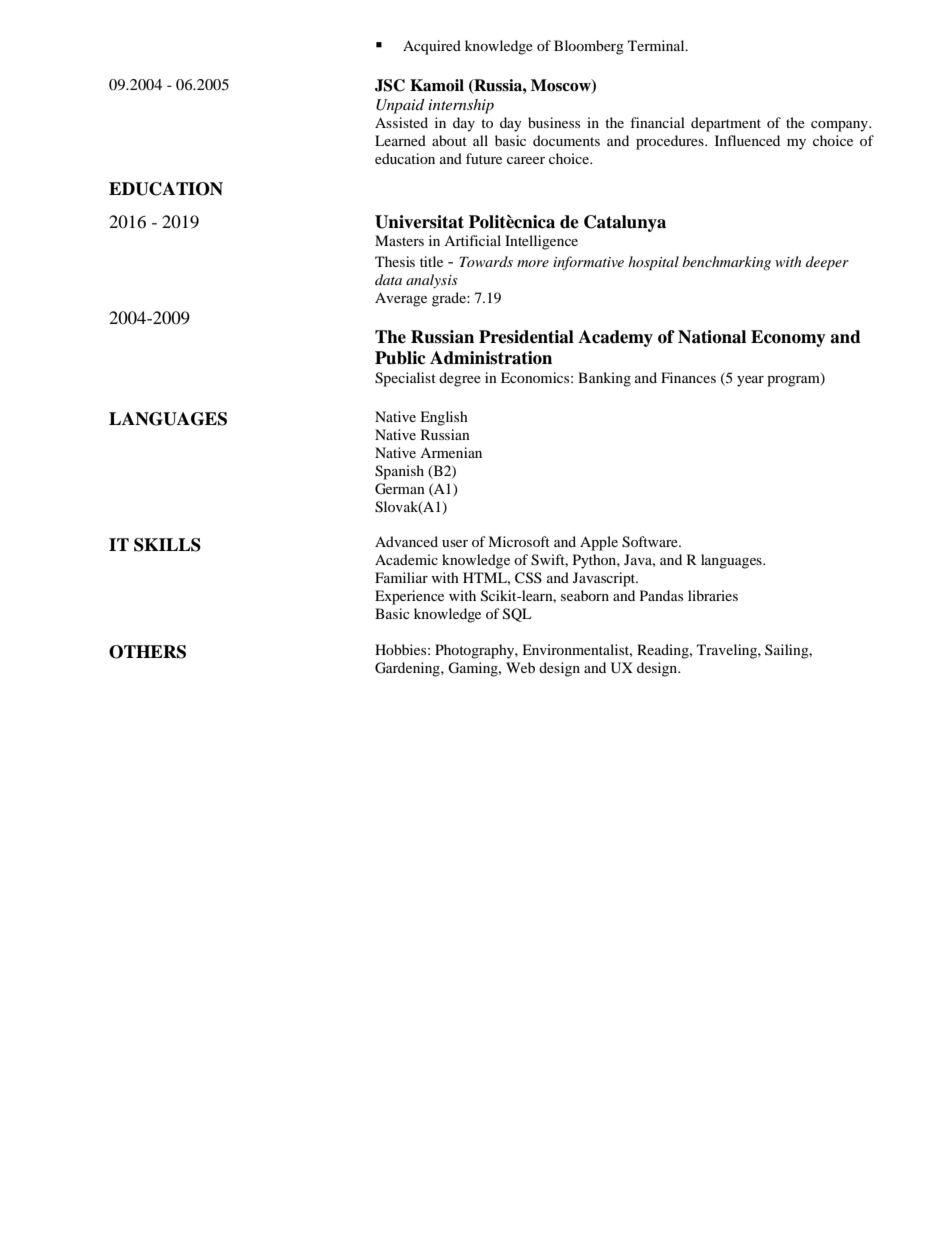 This image has width=952, height=1233. Describe the element at coordinates (451, 452) in the image. I see `Armenian` at that location.
